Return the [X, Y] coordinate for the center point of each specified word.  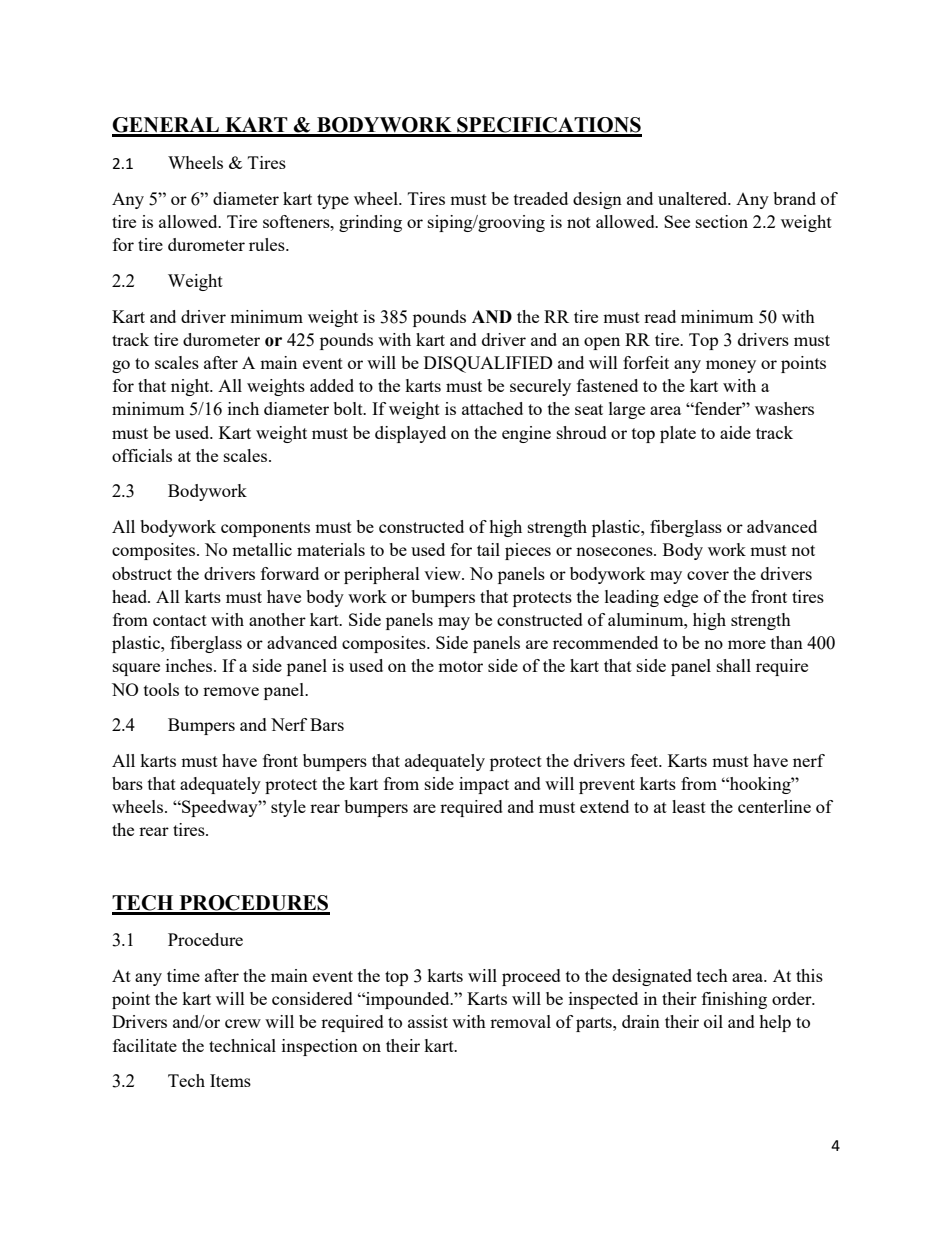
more [747, 644]
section [722, 221]
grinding [370, 223]
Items [230, 1080]
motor [460, 666]
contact [180, 620]
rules [268, 244]
